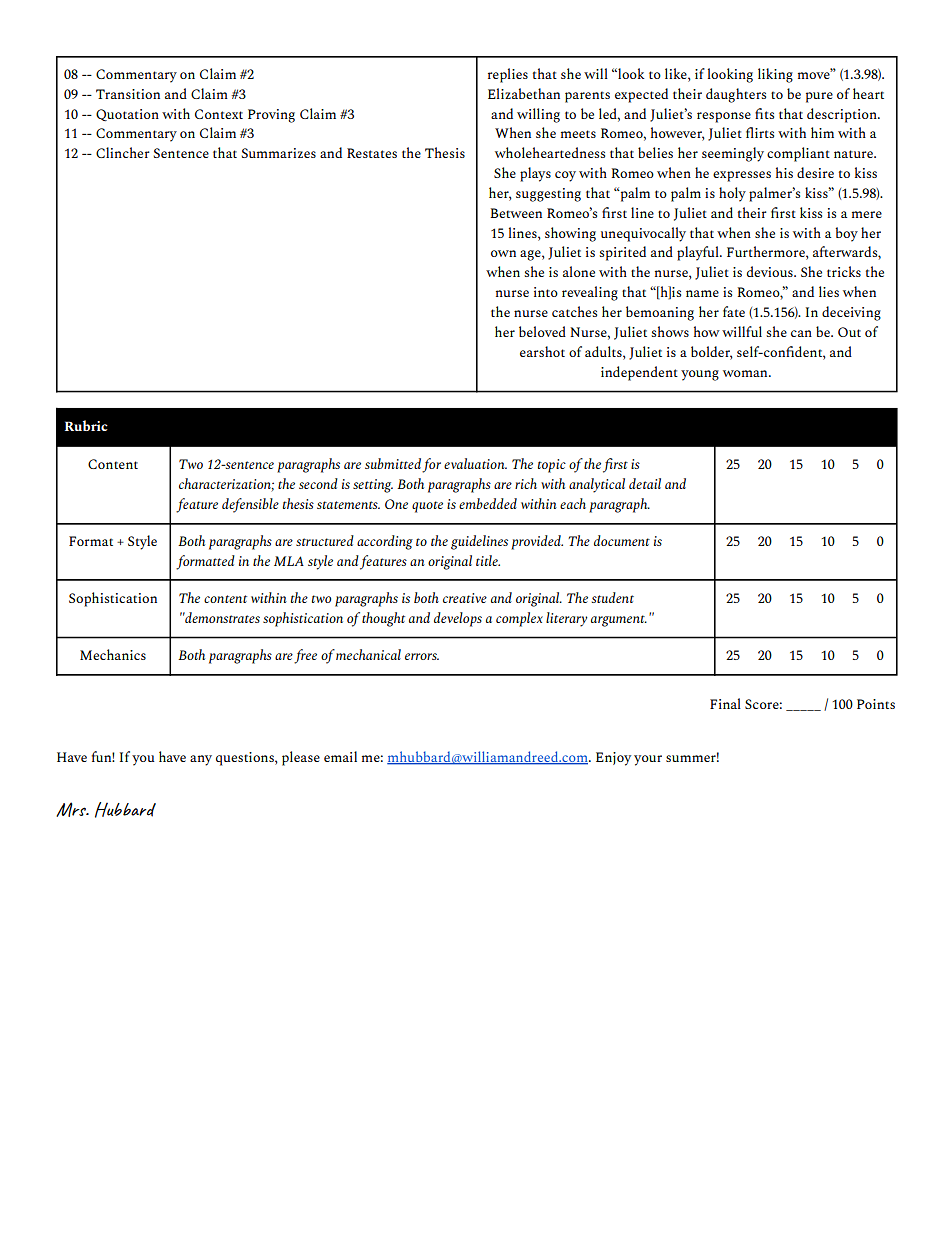 The image size is (952, 1233). I want to click on Rubric, so click(86, 425).
